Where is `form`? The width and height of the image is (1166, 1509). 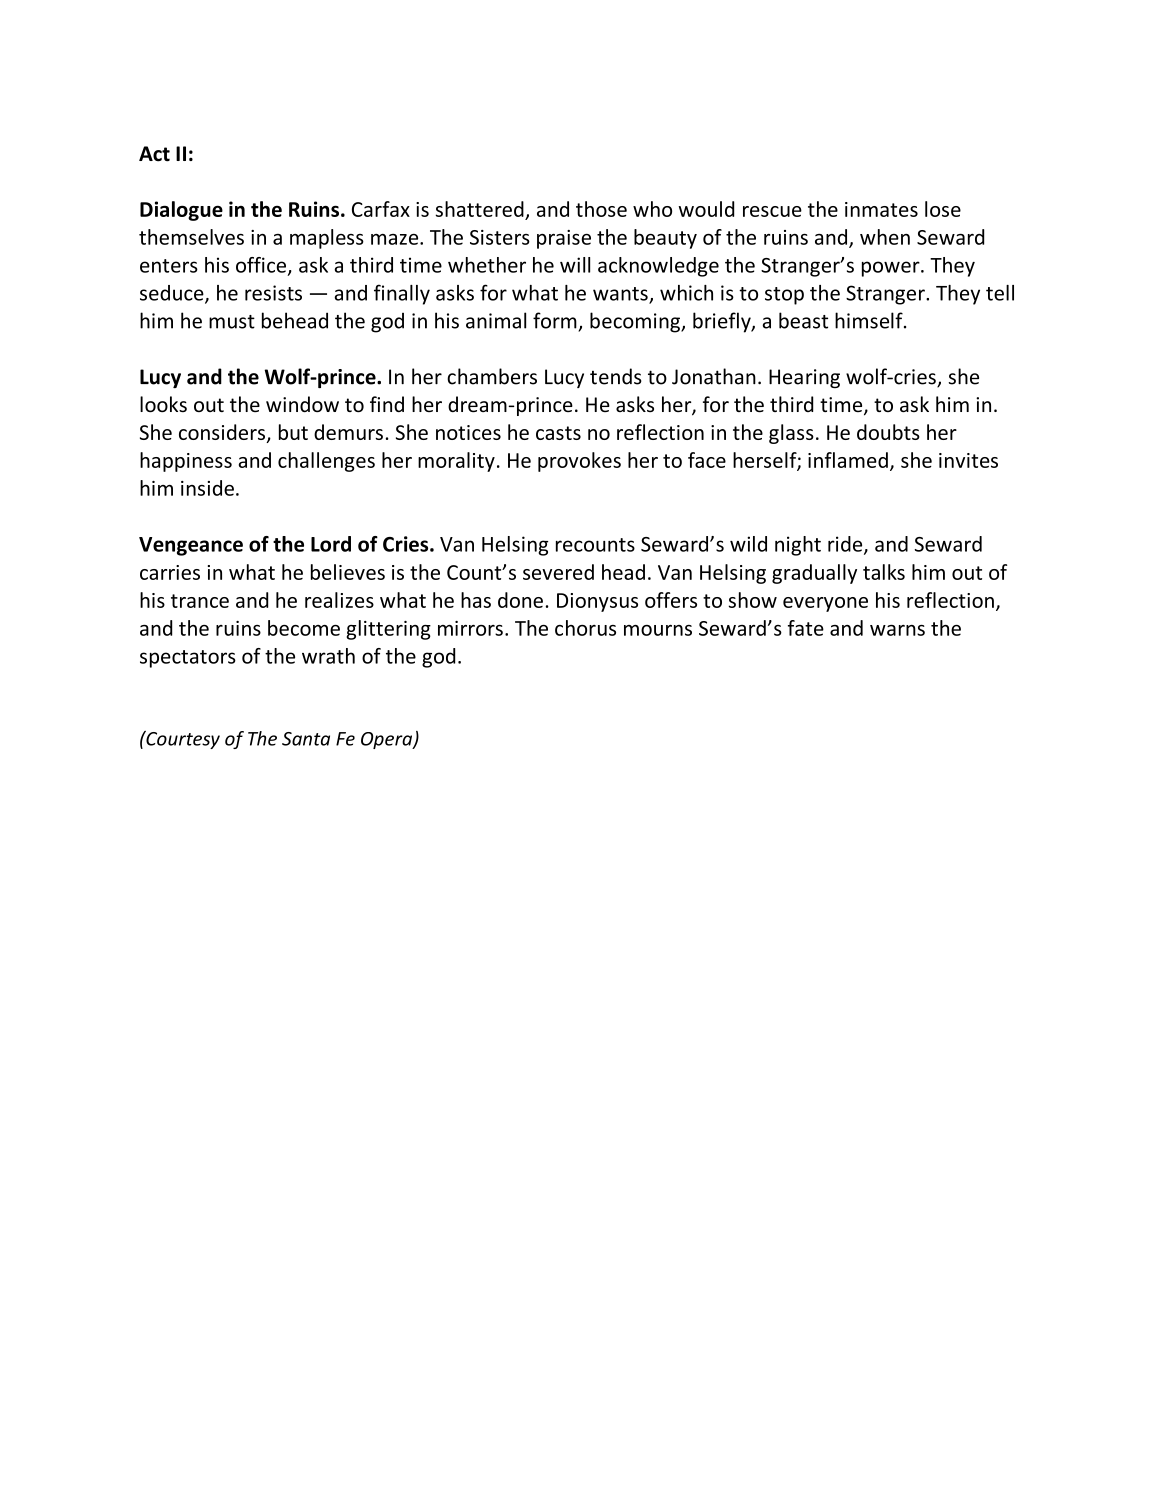 form is located at coordinates (555, 320).
